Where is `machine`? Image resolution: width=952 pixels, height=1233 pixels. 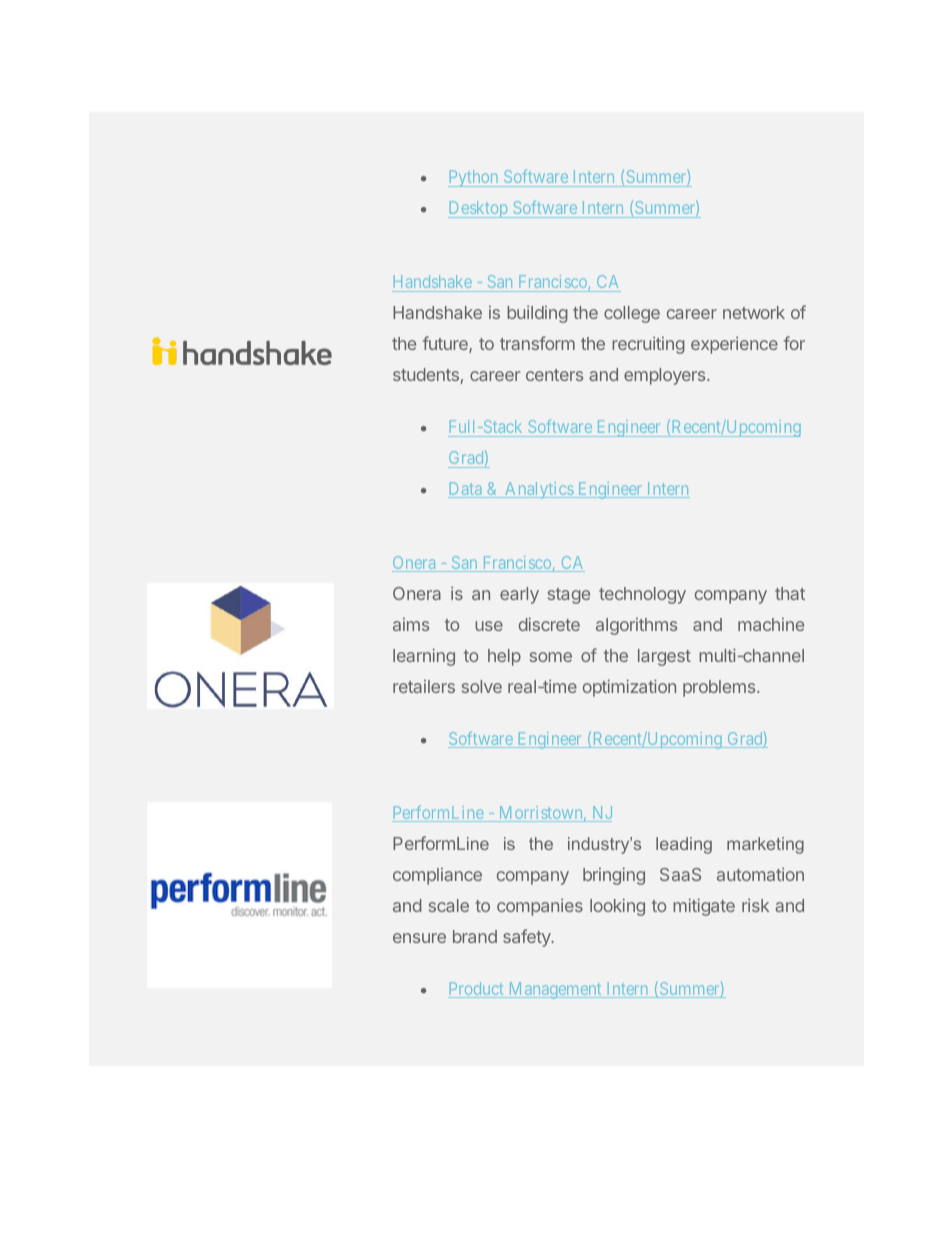 machine is located at coordinates (771, 624).
